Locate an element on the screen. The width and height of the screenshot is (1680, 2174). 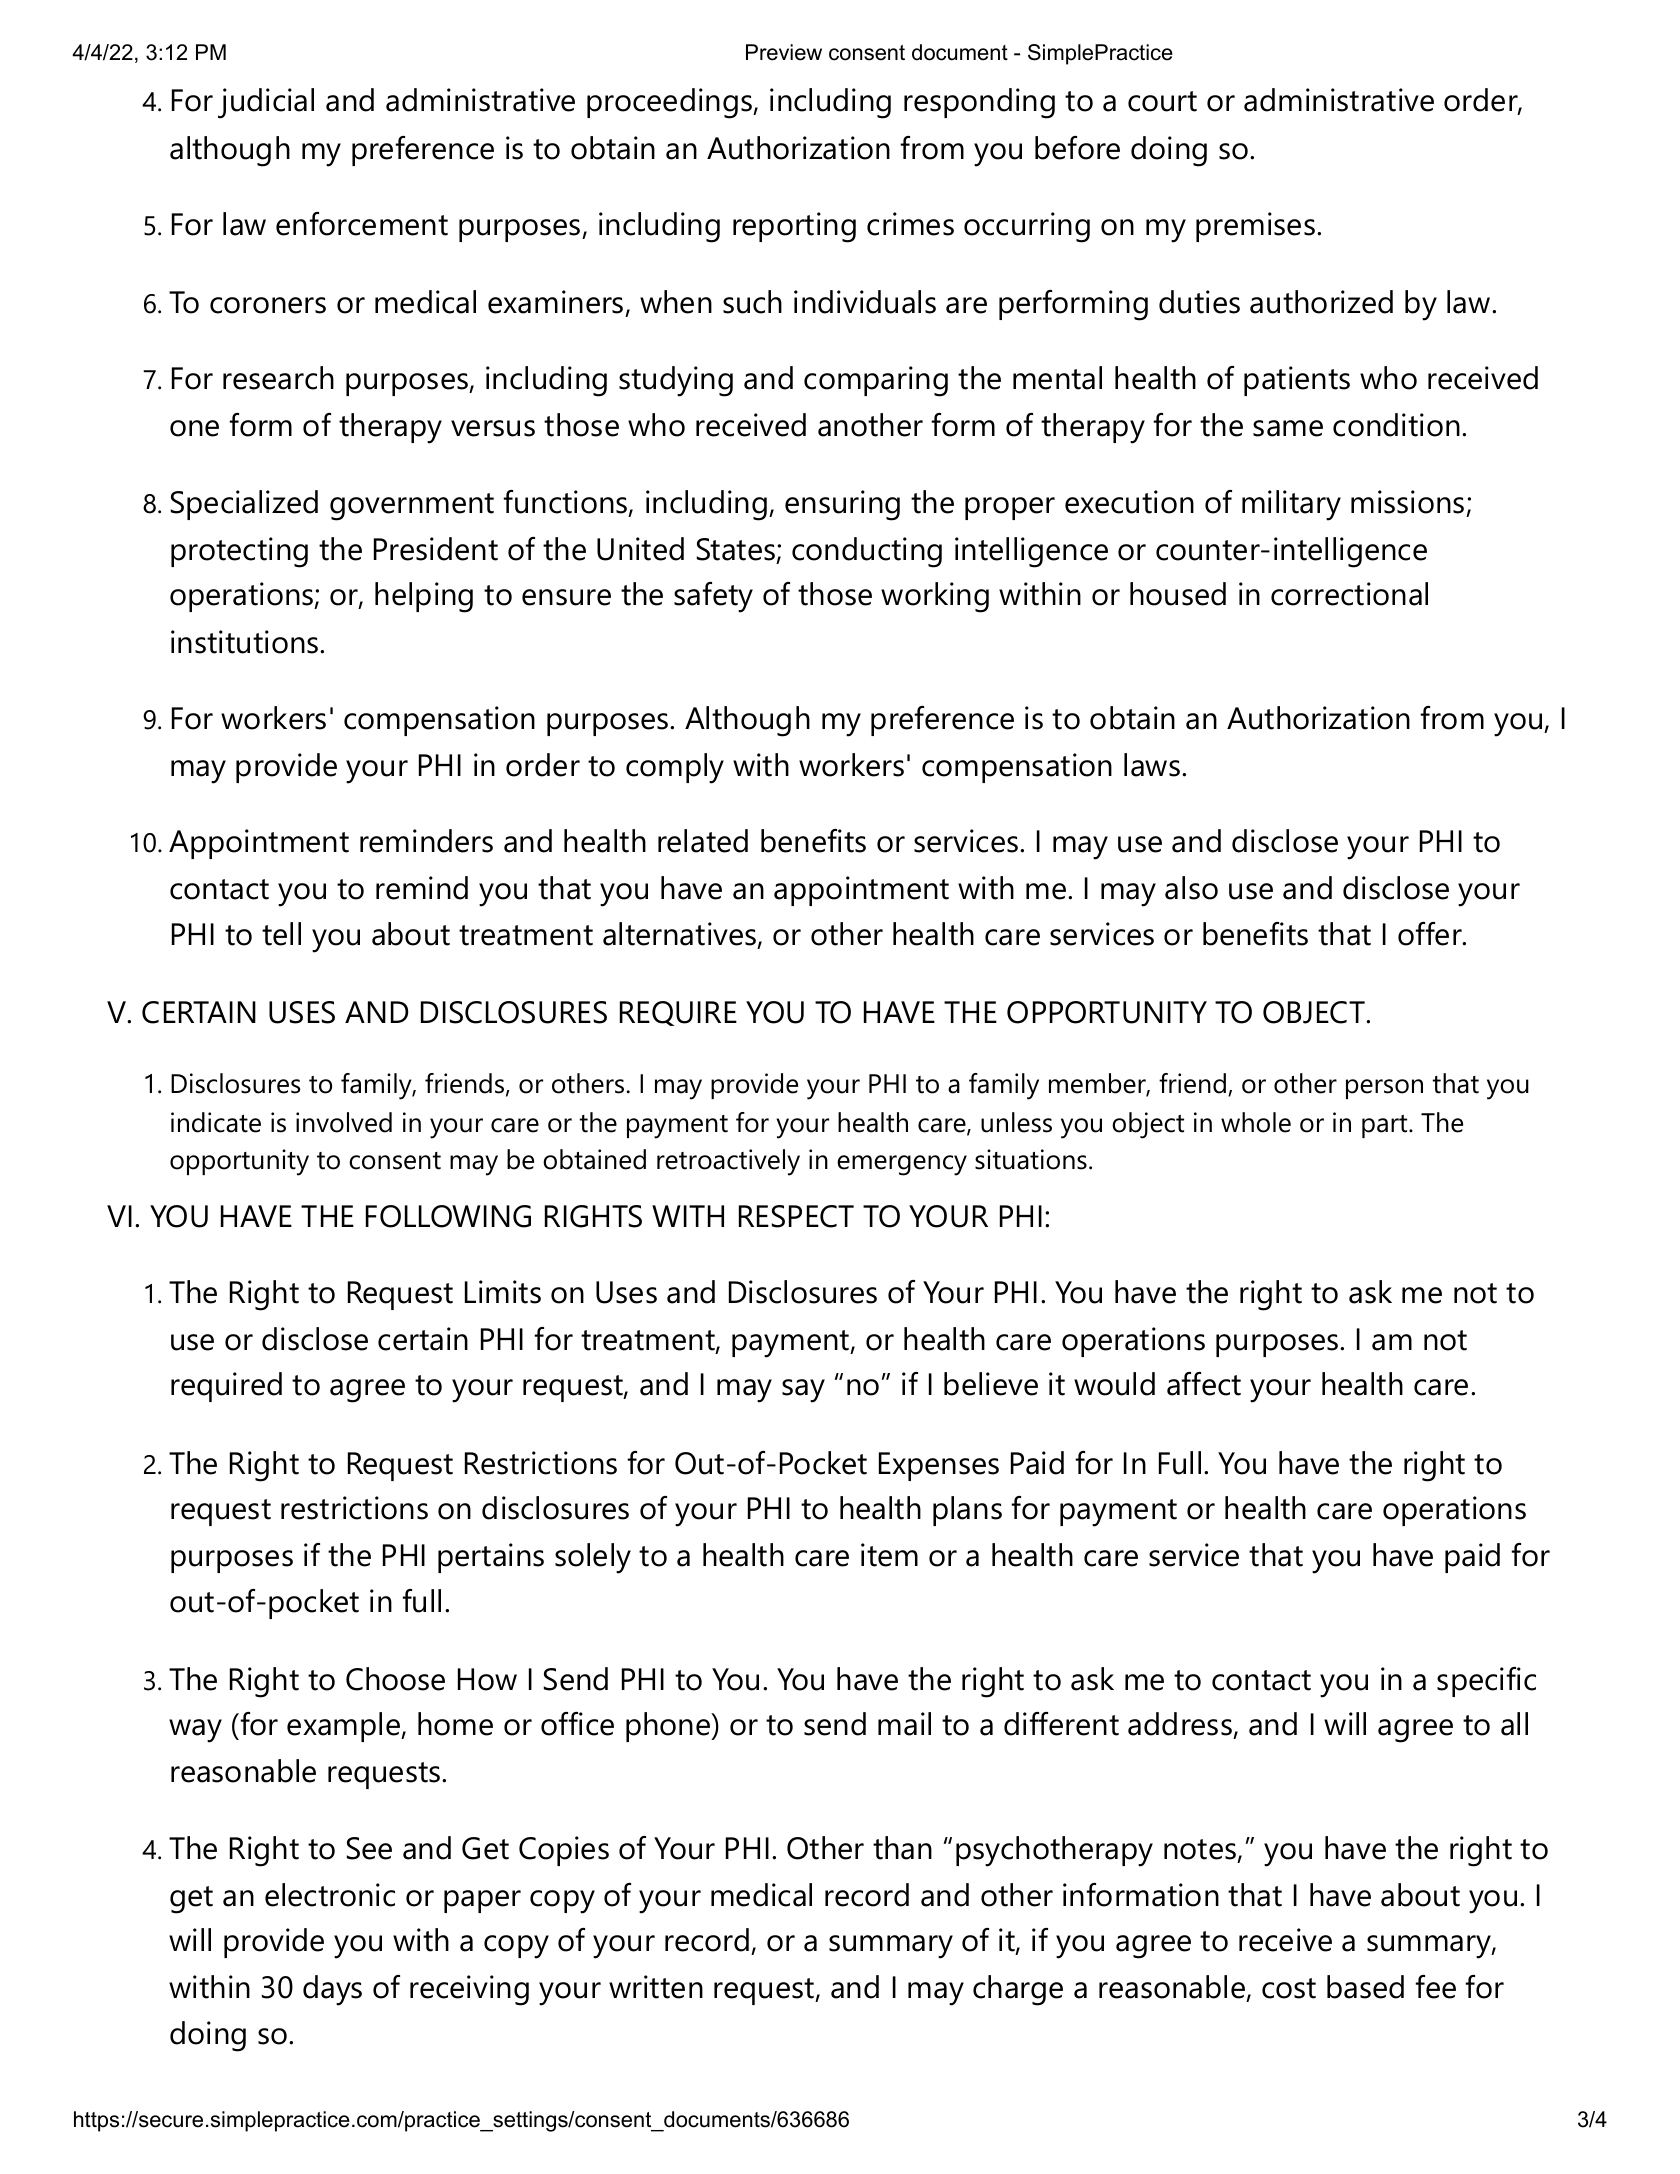
RESPECT is located at coordinates (796, 1216).
